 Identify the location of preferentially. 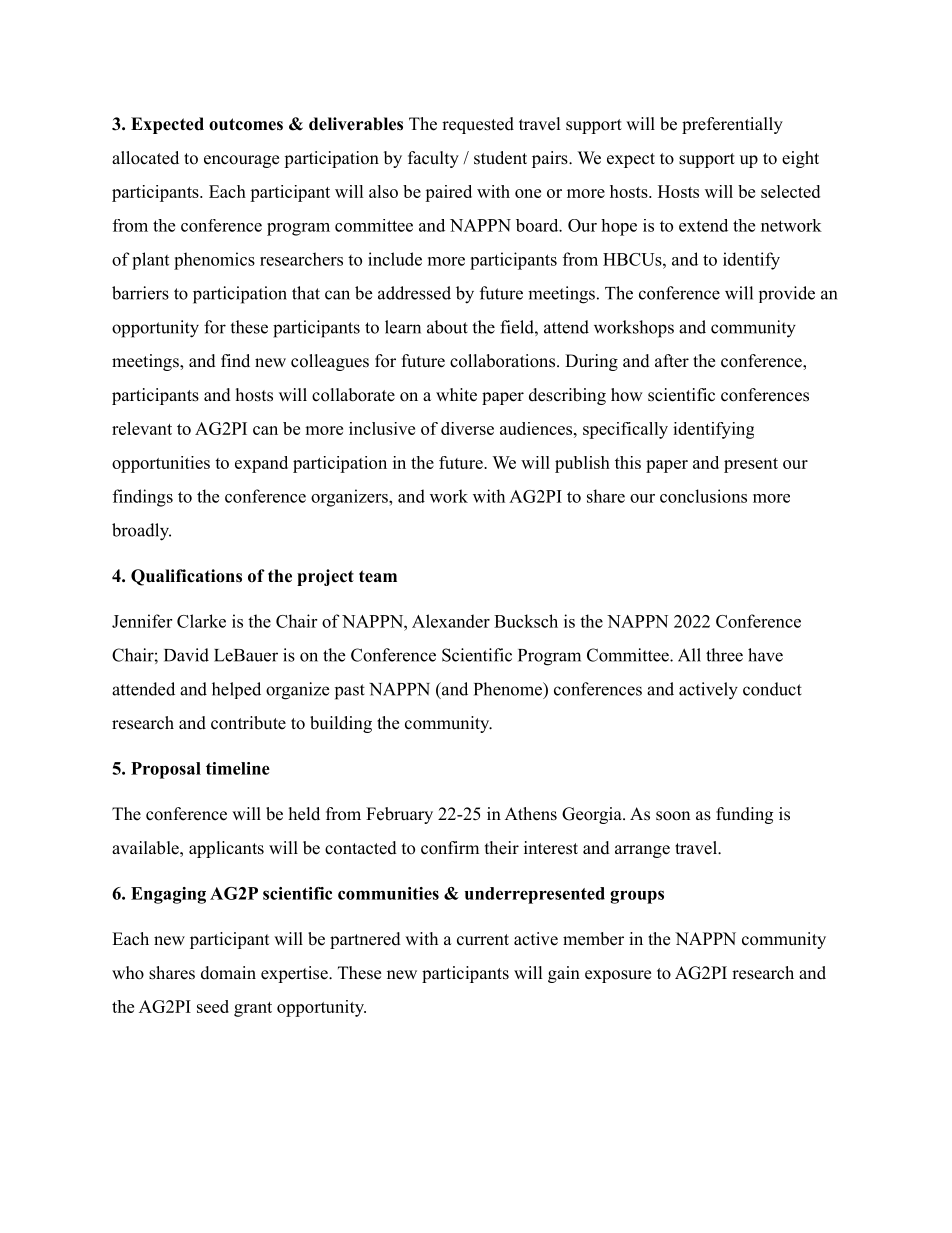
(732, 125).
